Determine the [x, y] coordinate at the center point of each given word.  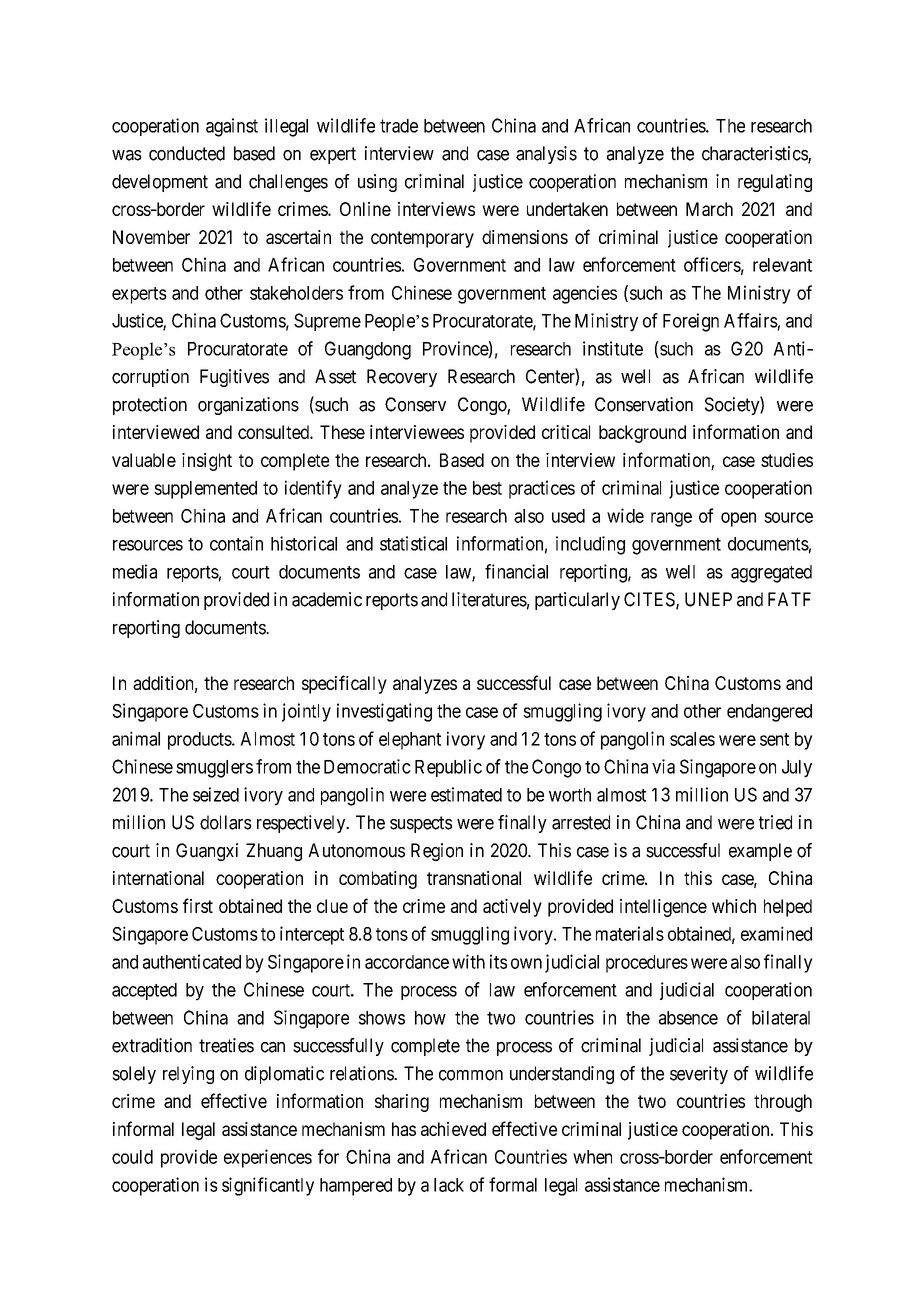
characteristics [755, 154]
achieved [453, 1129]
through [783, 1103]
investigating [384, 712]
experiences [268, 1158]
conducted [187, 153]
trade [399, 126]
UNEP [708, 599]
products [200, 741]
